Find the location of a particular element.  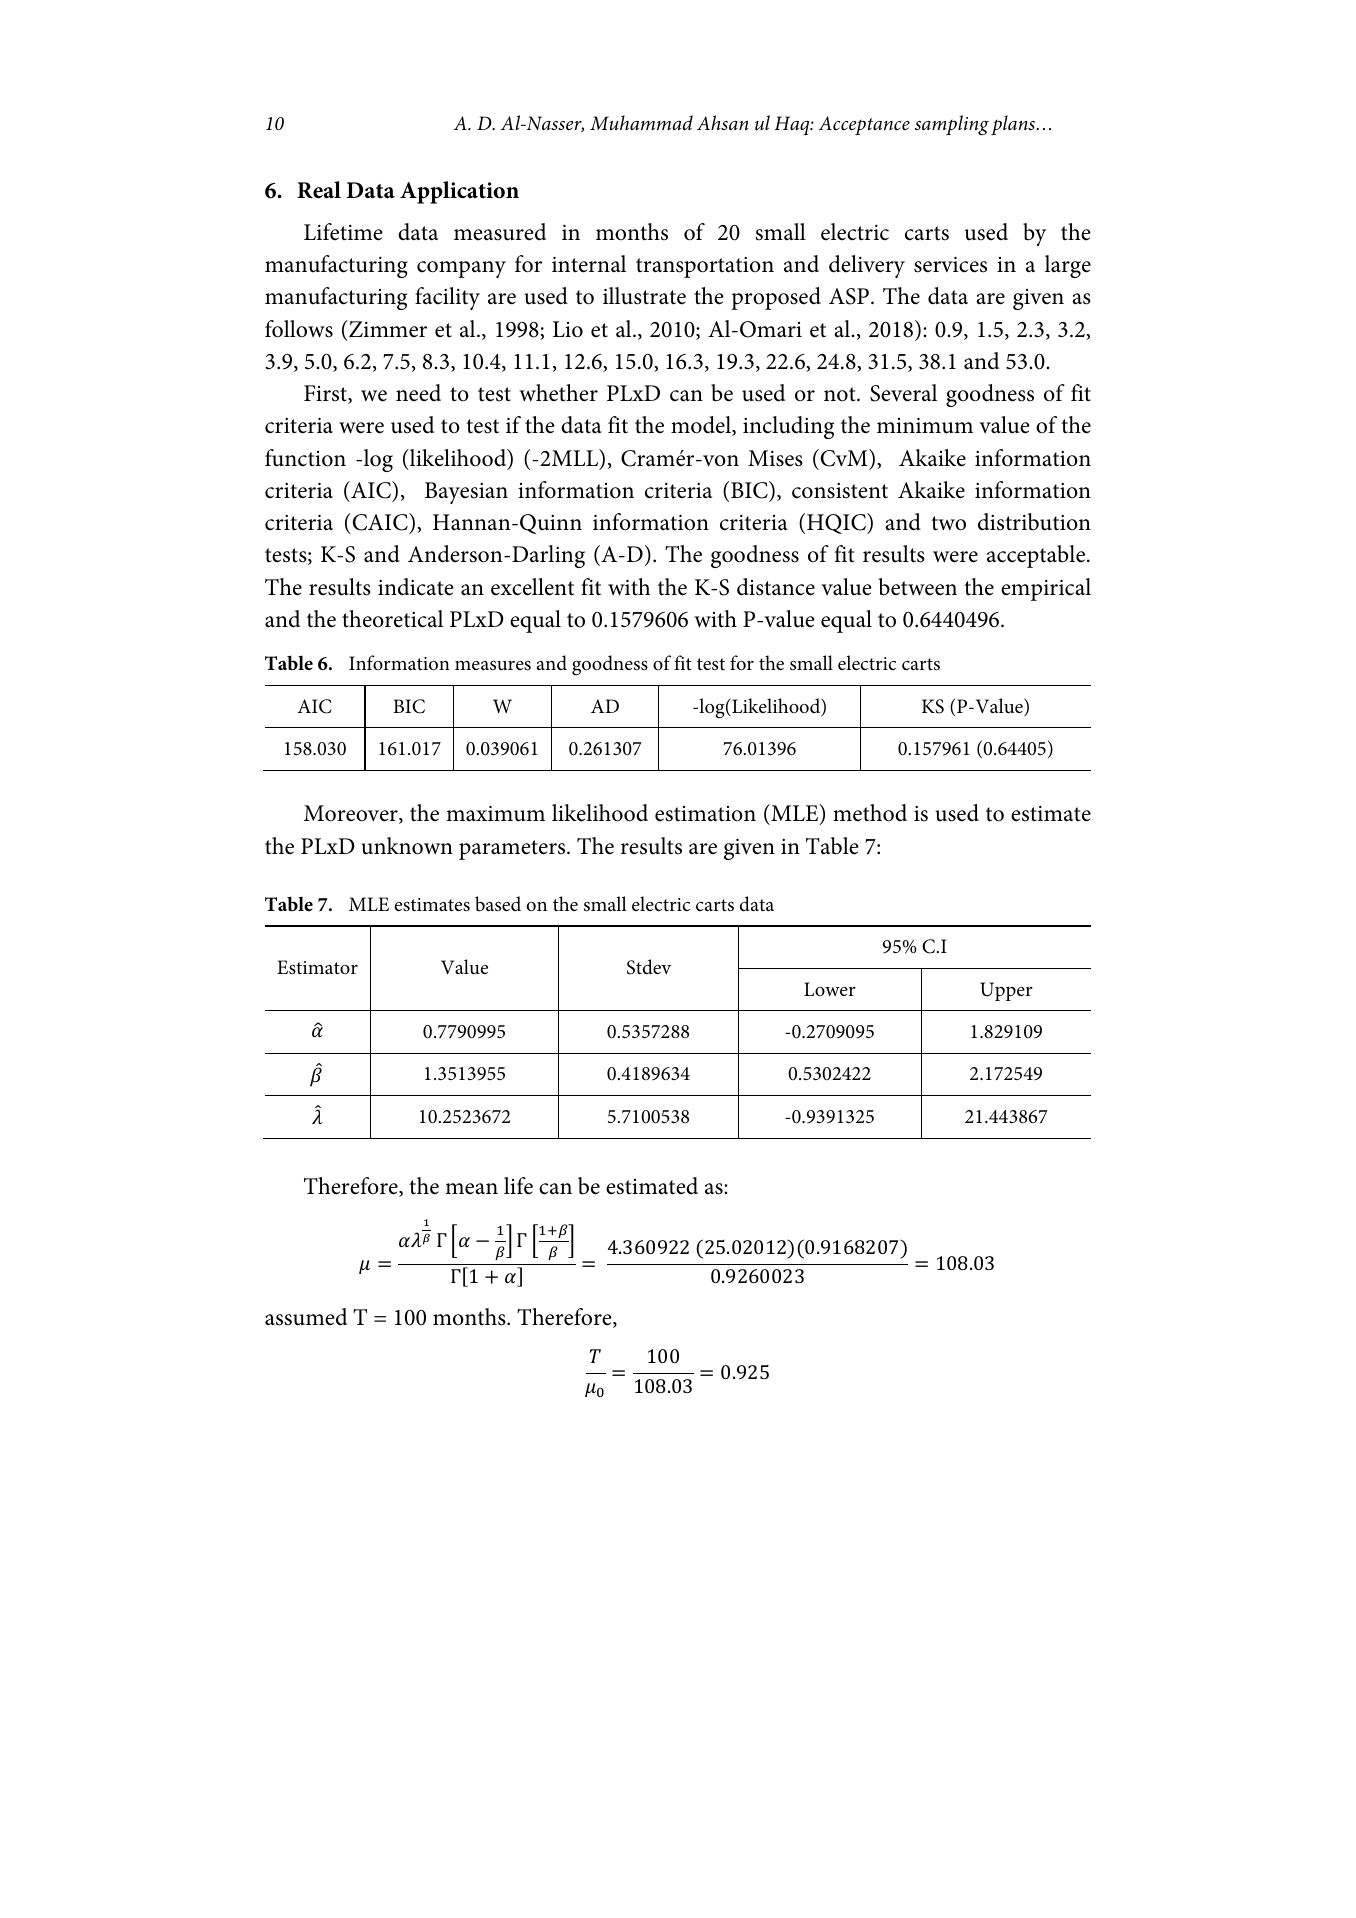

measures is located at coordinates (493, 666).
